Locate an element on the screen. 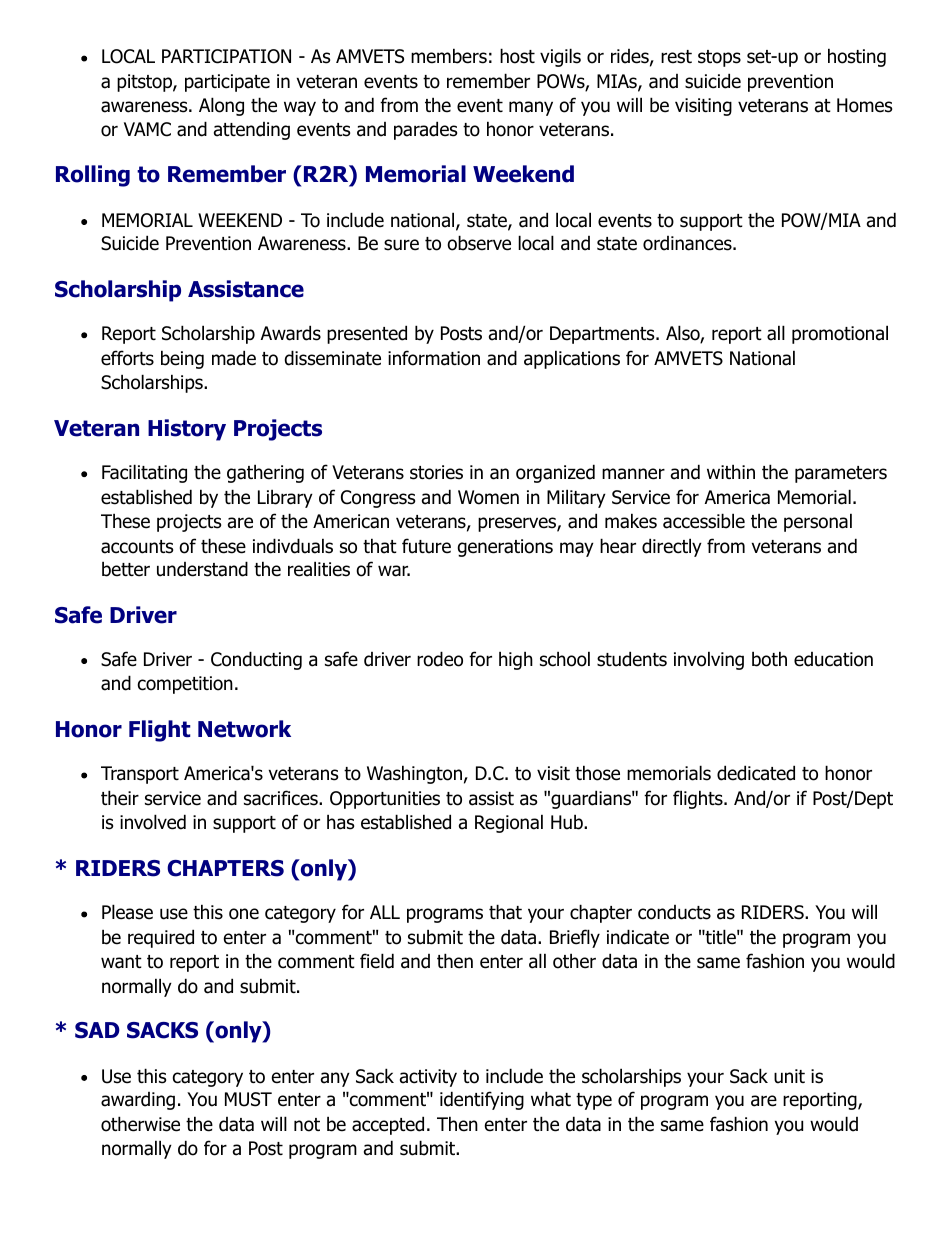  stops is located at coordinates (719, 58).
